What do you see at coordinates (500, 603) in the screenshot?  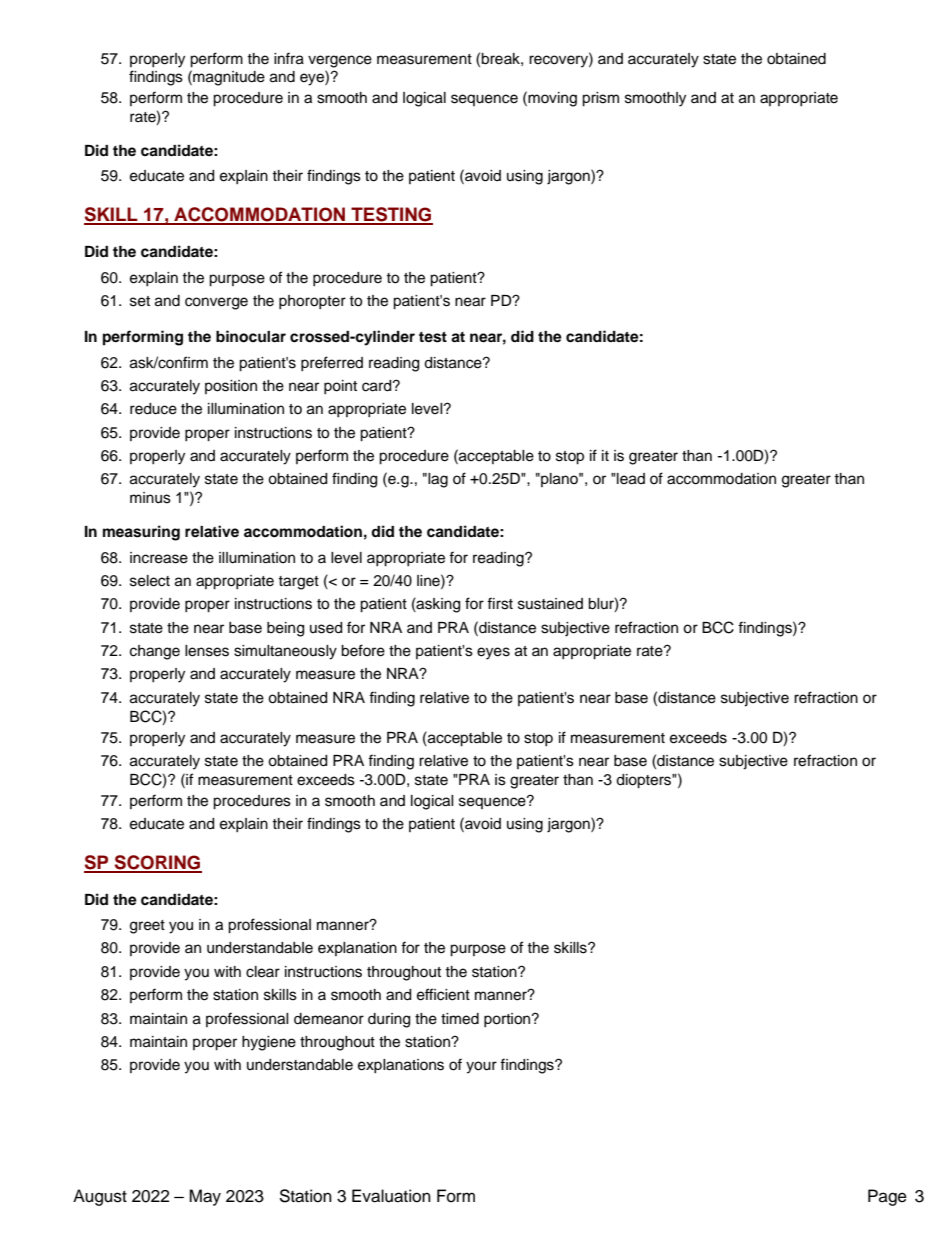 I see `first` at bounding box center [500, 603].
